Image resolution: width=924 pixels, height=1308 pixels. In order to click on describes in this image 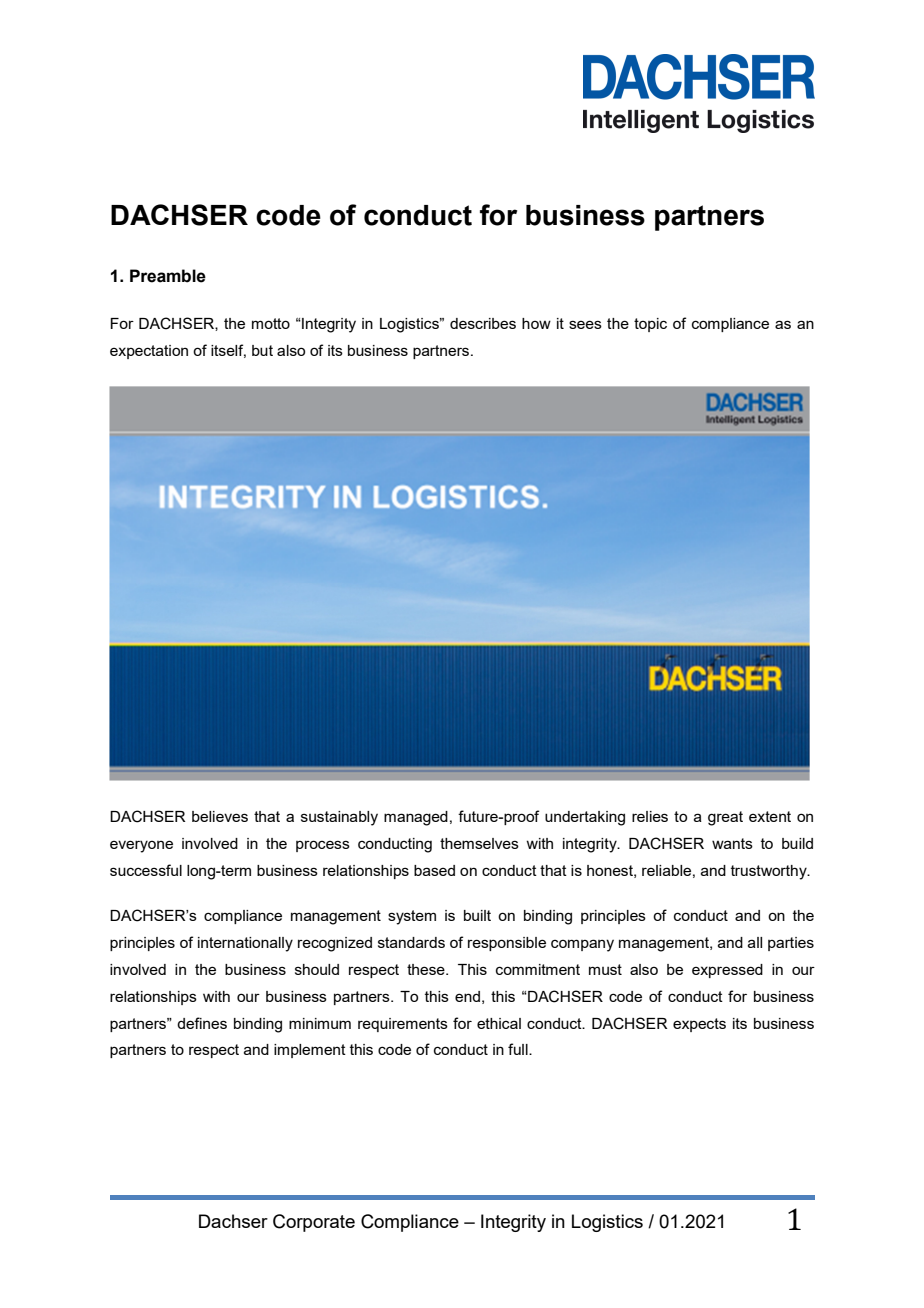, I will do `click(483, 323)`.
